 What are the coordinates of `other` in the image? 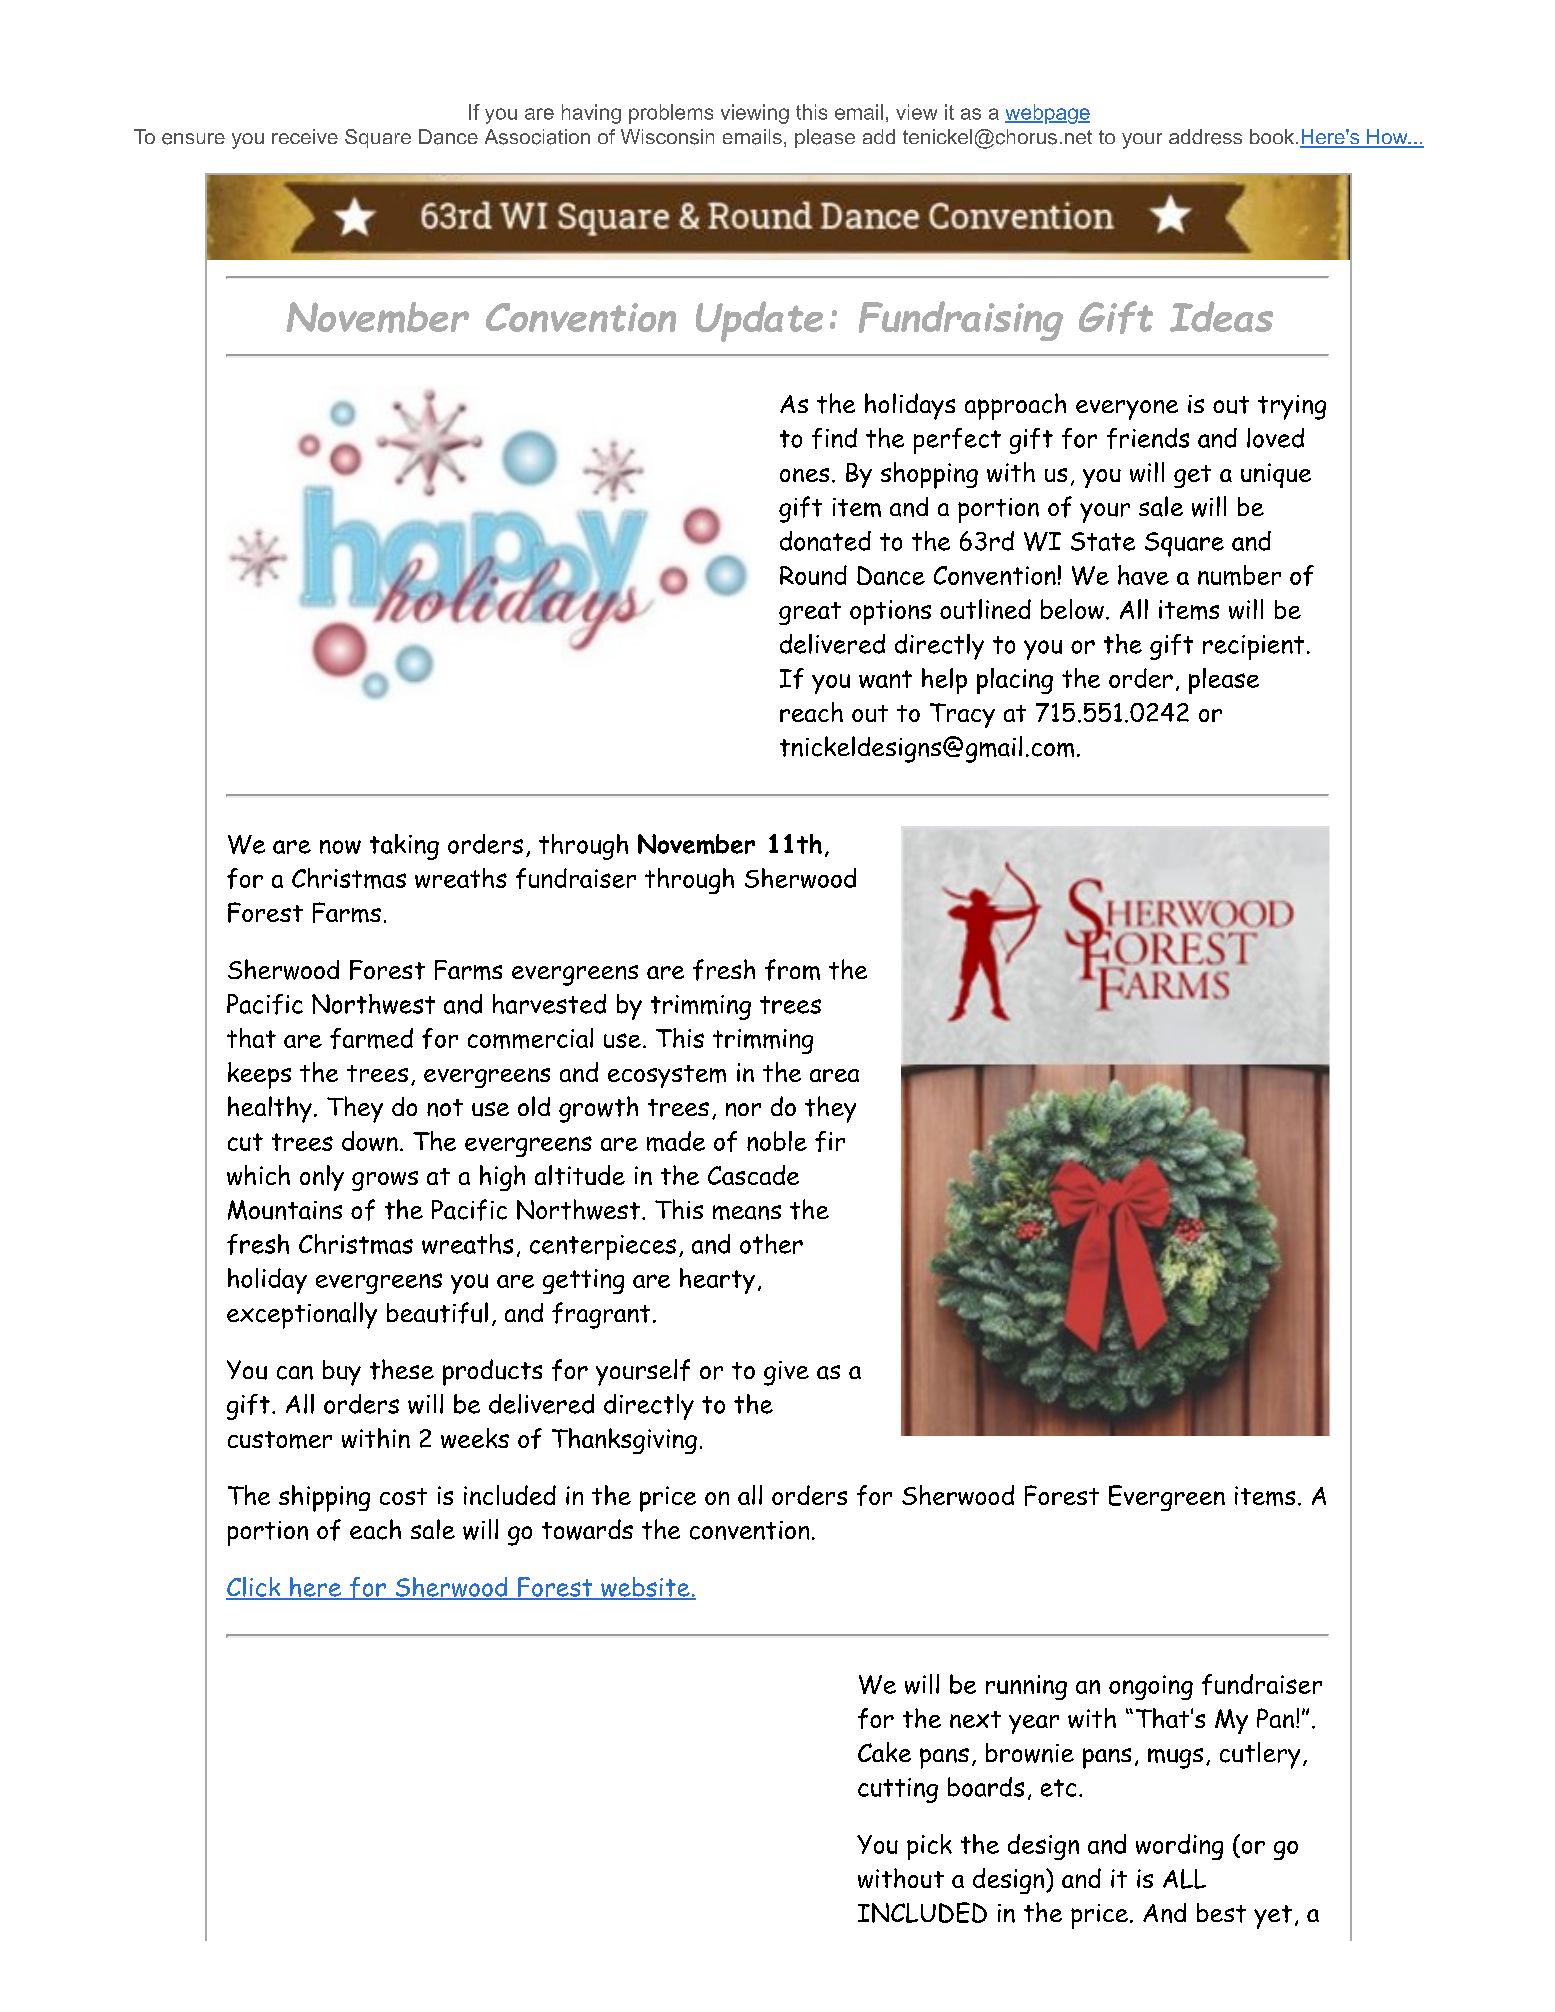 It's located at (771, 1244).
